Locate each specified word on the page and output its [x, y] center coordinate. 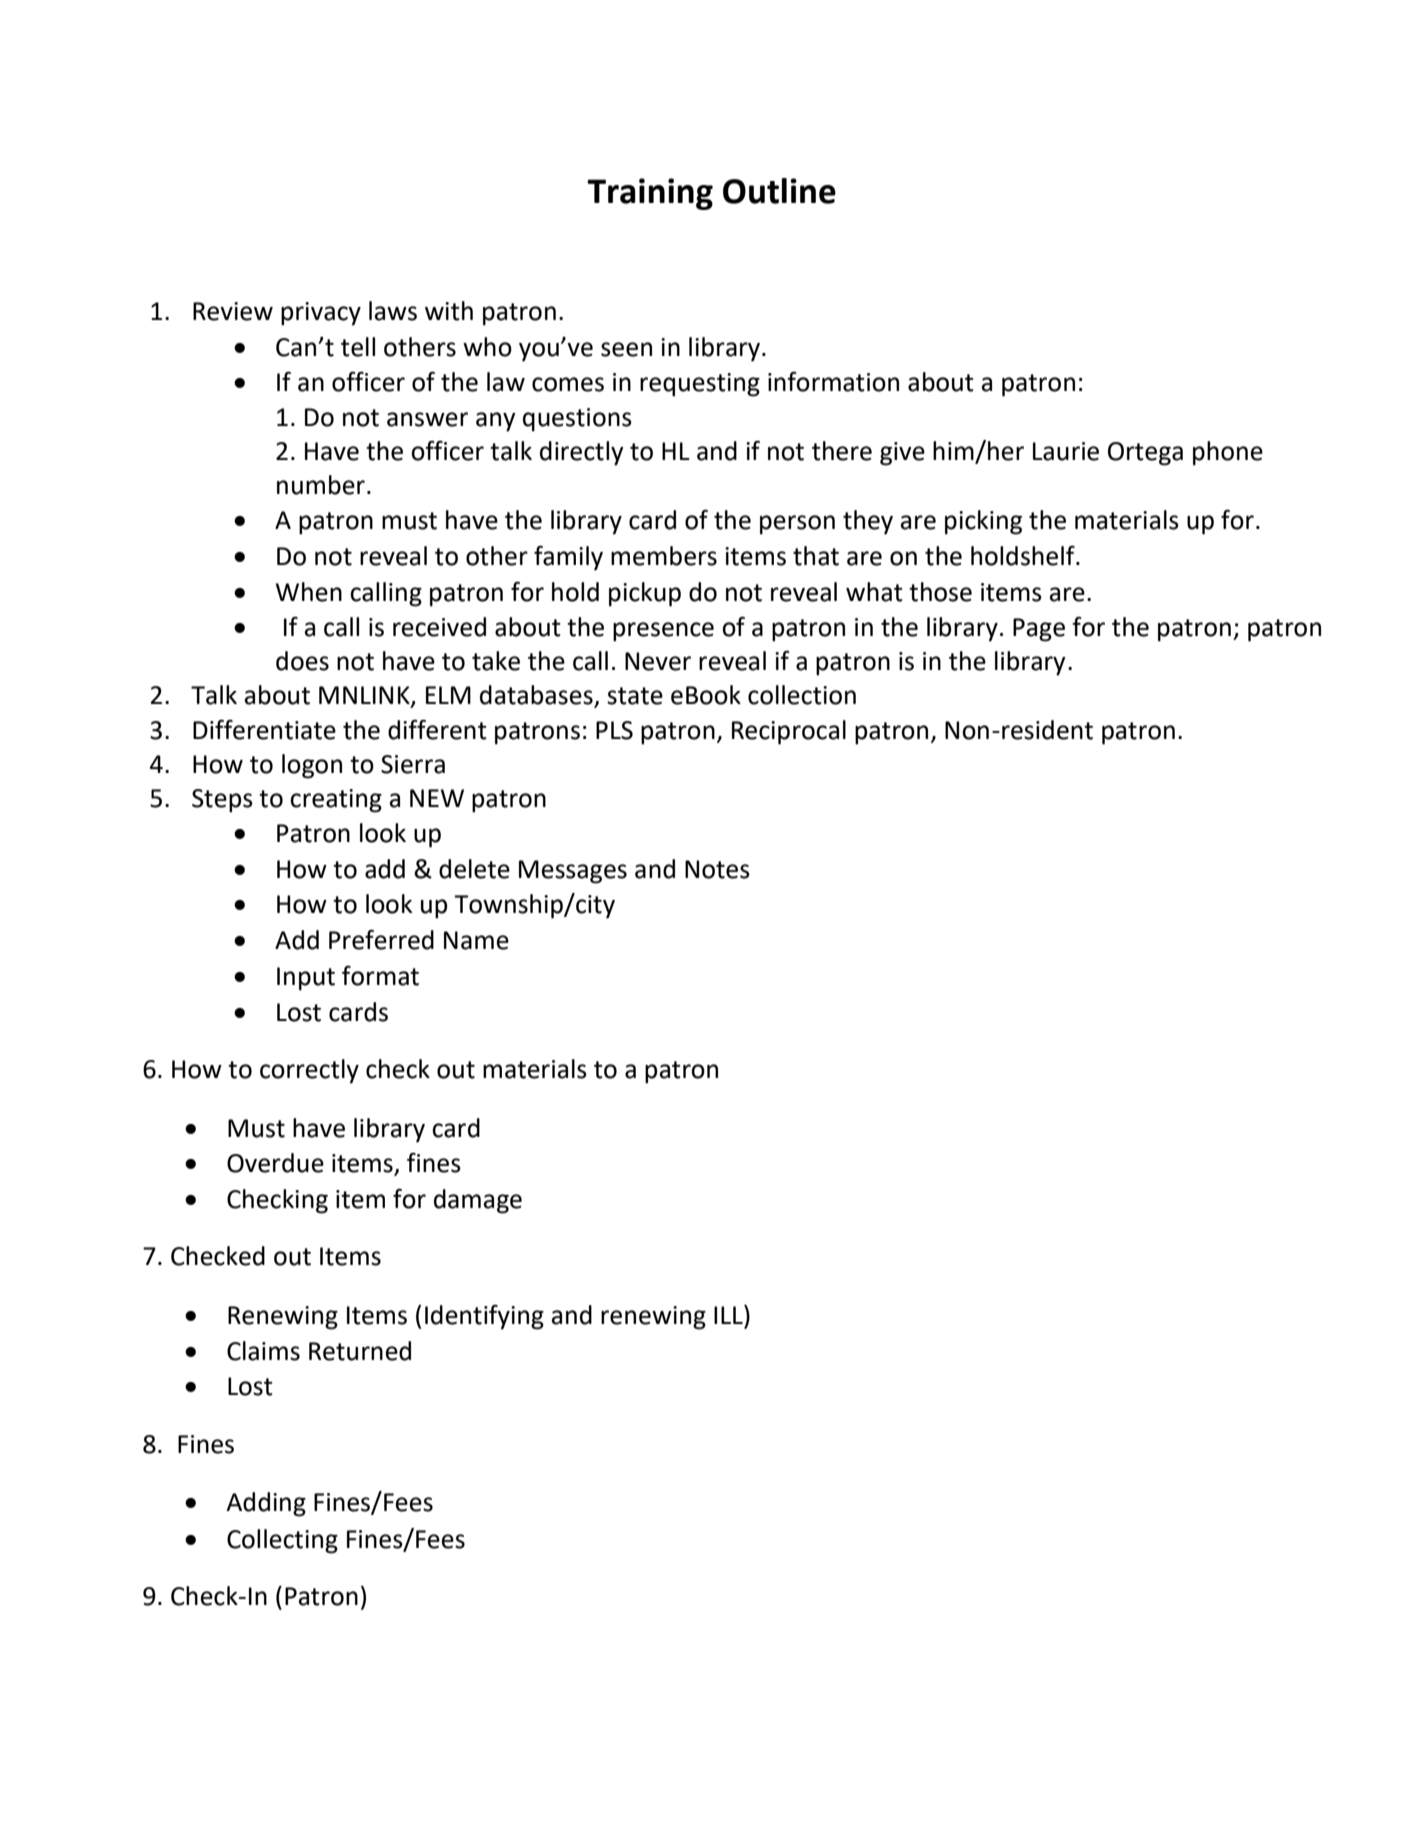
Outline [779, 191]
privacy [321, 314]
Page [1039, 630]
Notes [717, 869]
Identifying [484, 1317]
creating [336, 801]
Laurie [1066, 451]
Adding [266, 1504]
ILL [729, 1314]
